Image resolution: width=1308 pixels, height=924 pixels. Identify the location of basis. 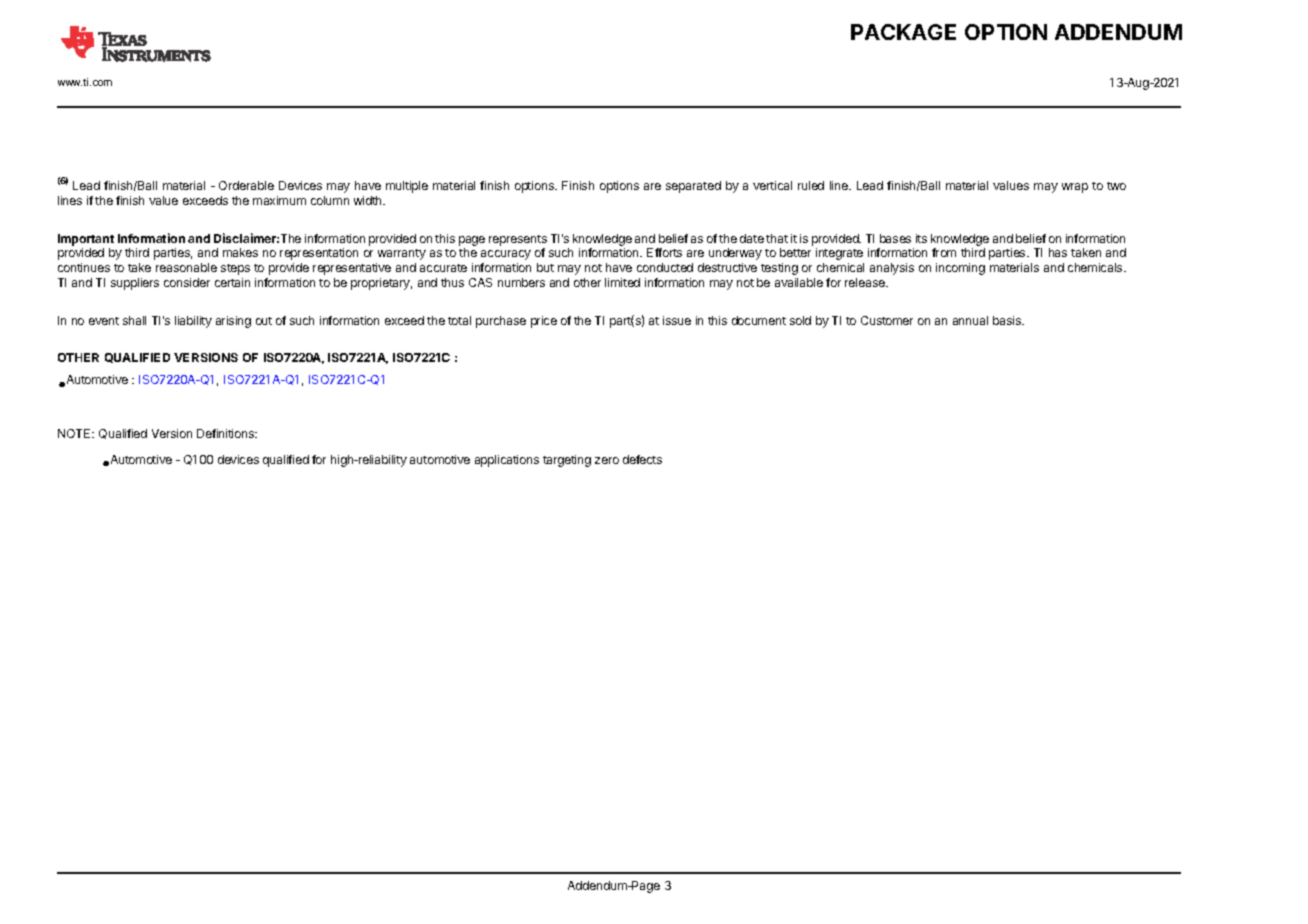
(1008, 320).
